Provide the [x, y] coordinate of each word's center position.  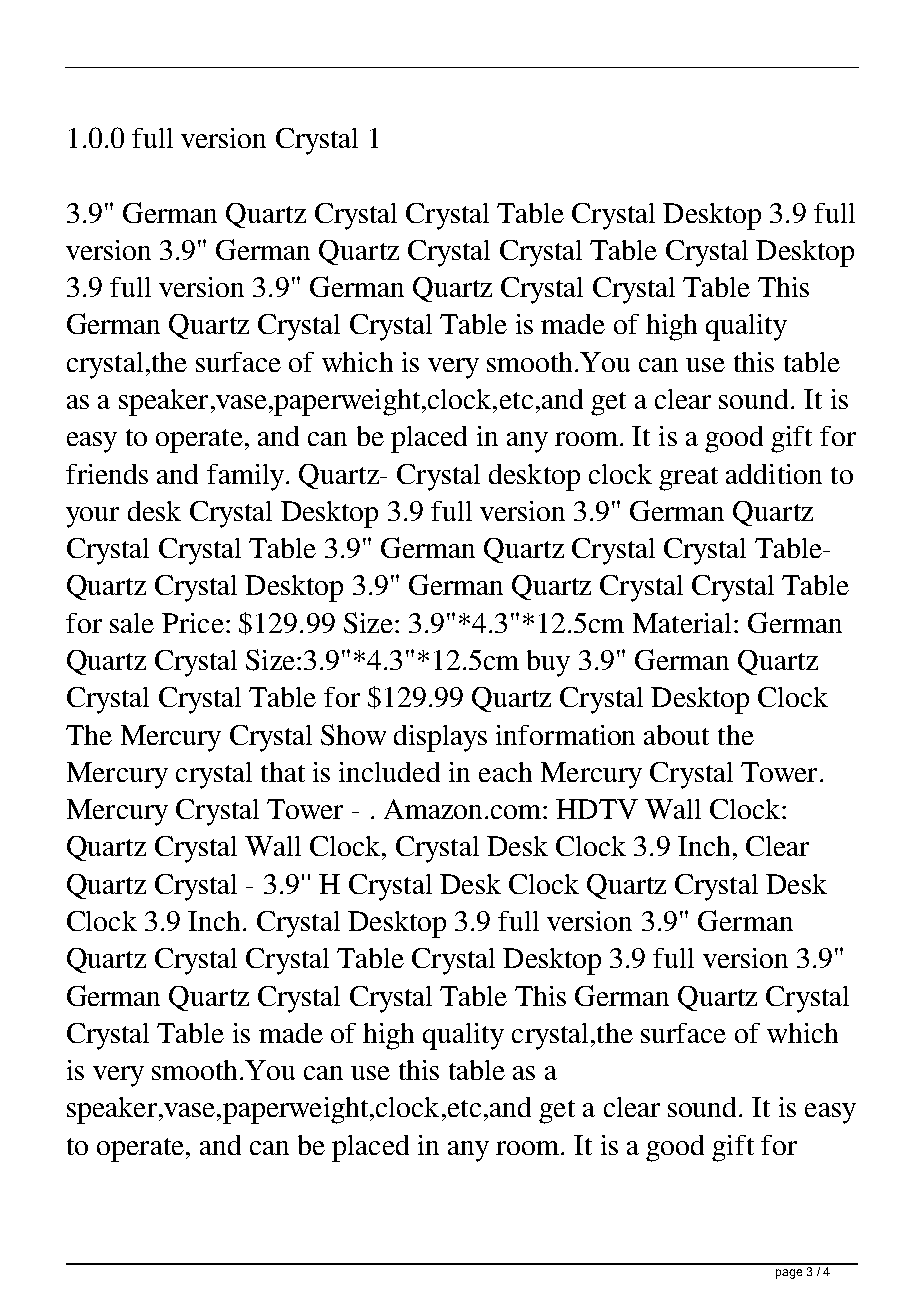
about [676, 735]
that [283, 772]
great [688, 479]
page [789, 1274]
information [565, 735]
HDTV [597, 809]
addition [774, 474]
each [505, 772]
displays [440, 738]
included [389, 772]
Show [353, 735]
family [245, 477]
